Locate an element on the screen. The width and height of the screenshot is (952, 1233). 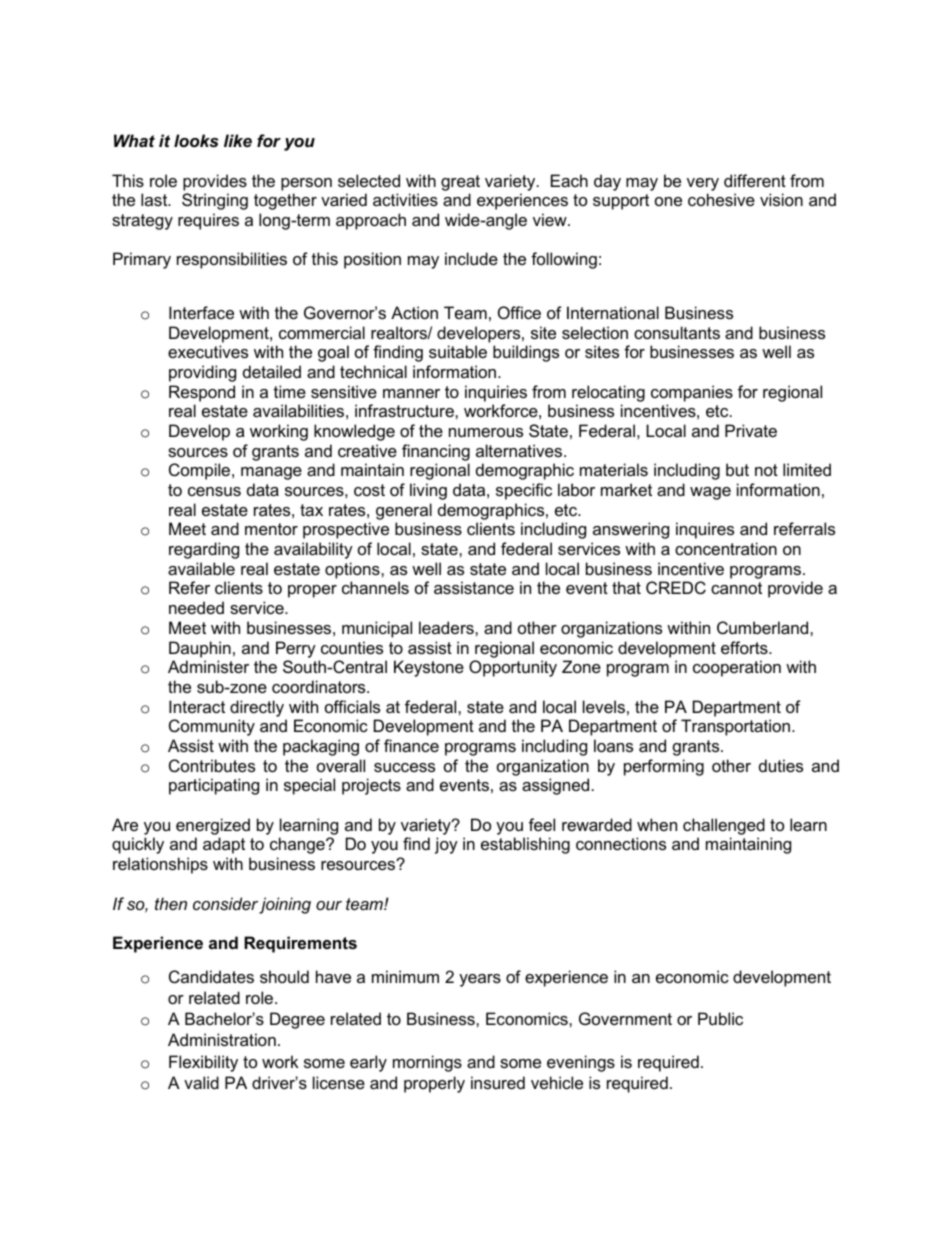
Contributes is located at coordinates (212, 765).
